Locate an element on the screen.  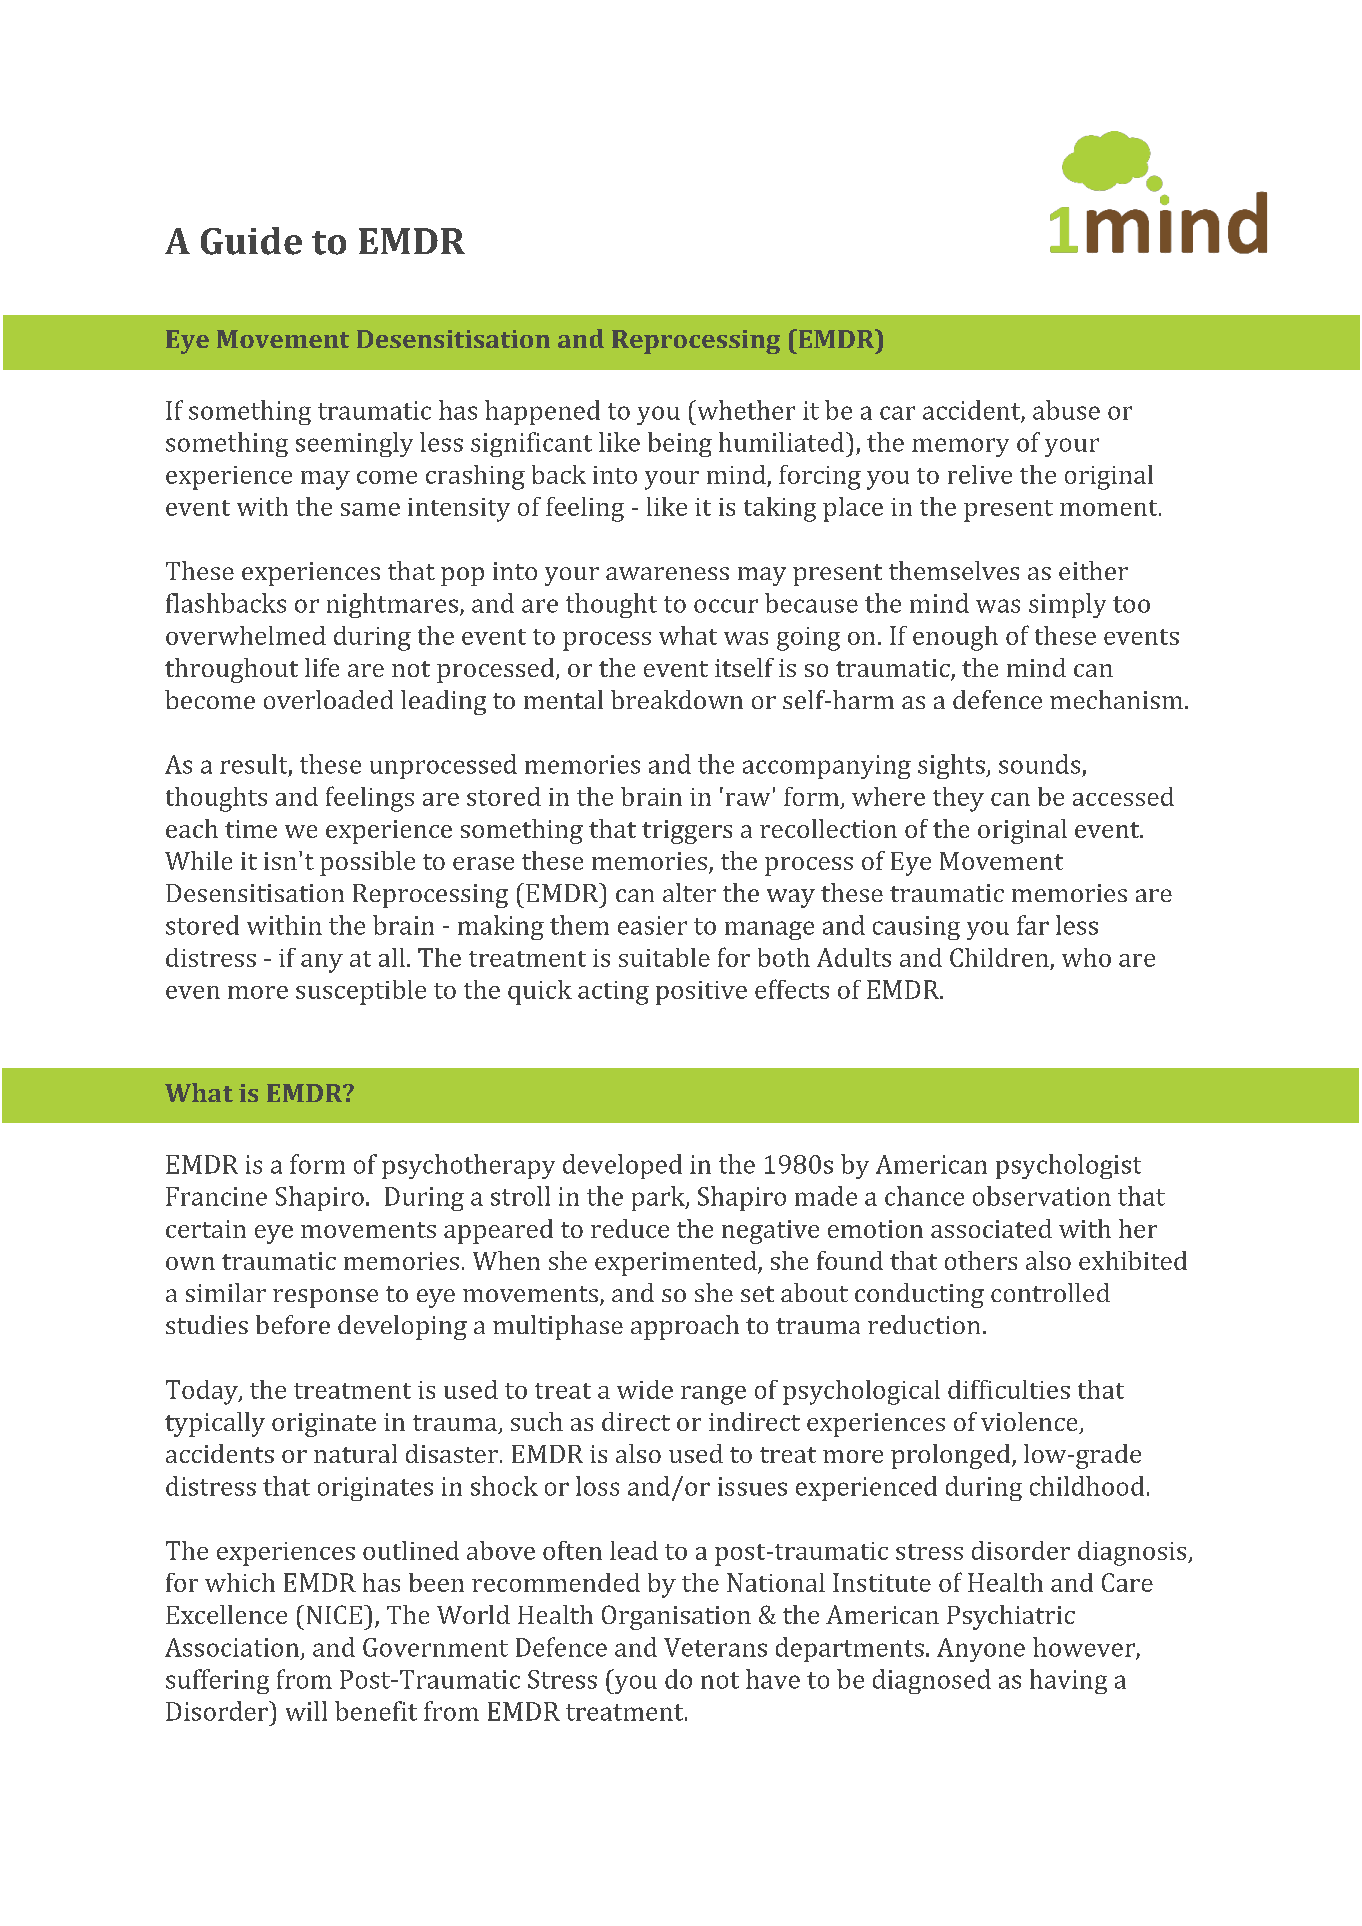
suitable is located at coordinates (664, 957).
